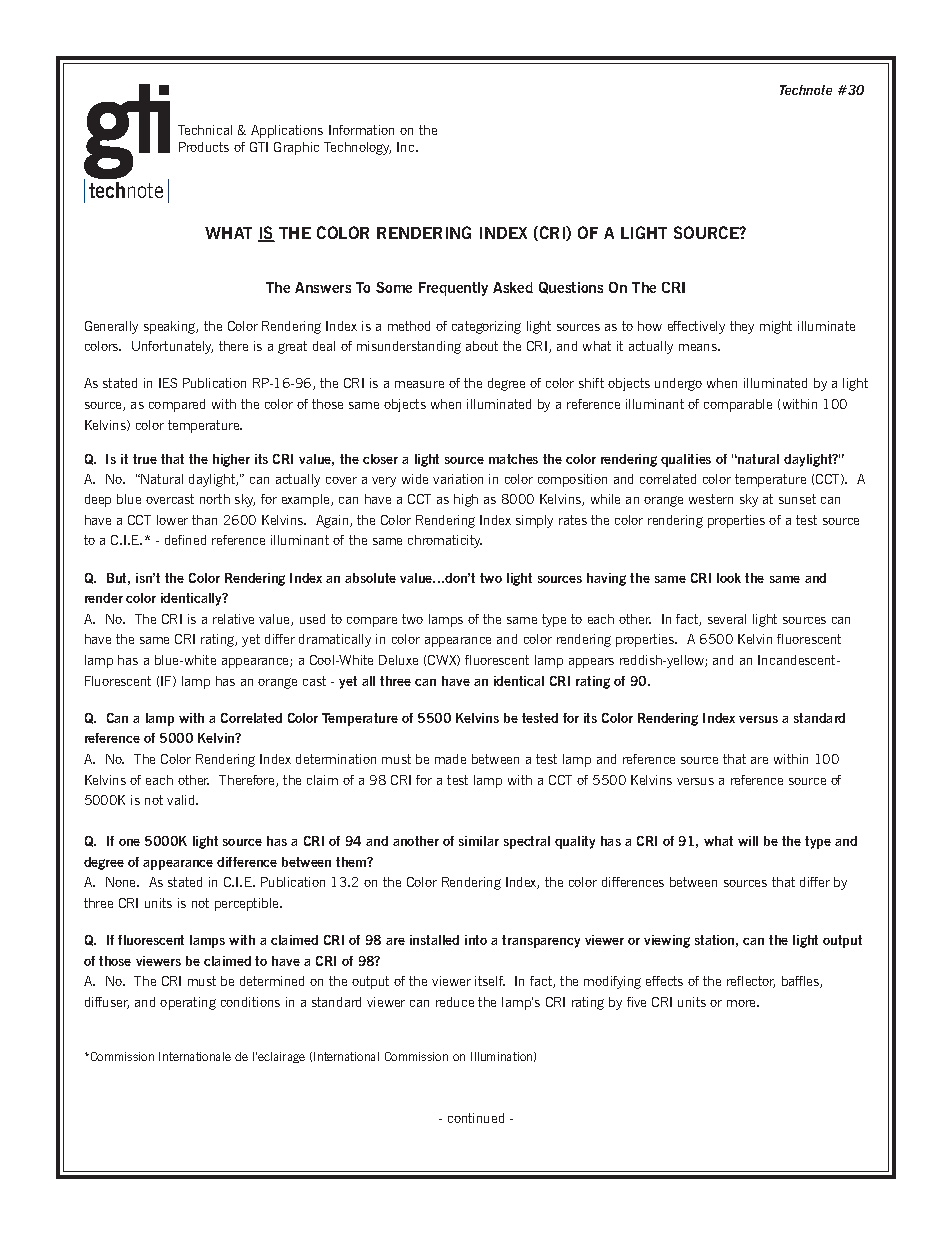  I want to click on Technology, so click(357, 148).
